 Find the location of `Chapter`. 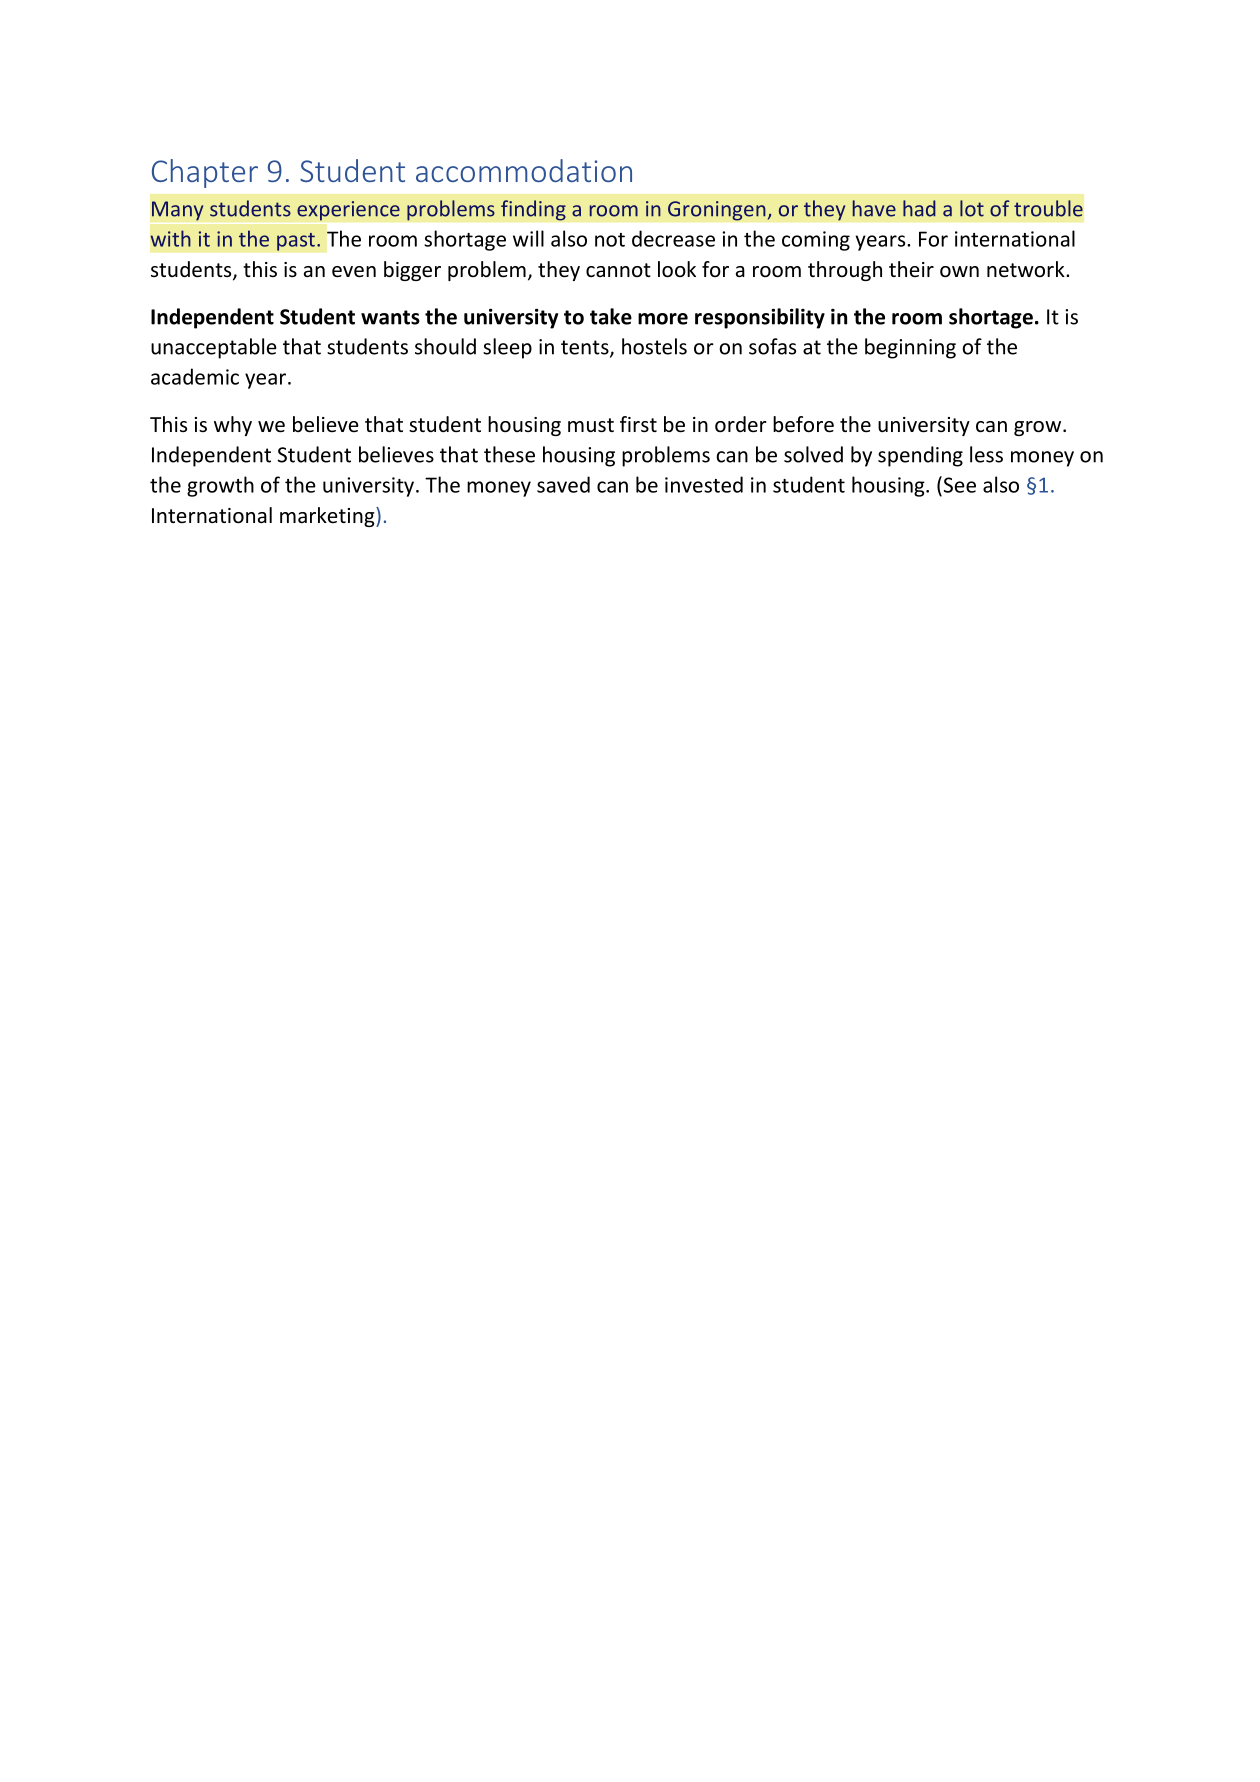

Chapter is located at coordinates (205, 173).
